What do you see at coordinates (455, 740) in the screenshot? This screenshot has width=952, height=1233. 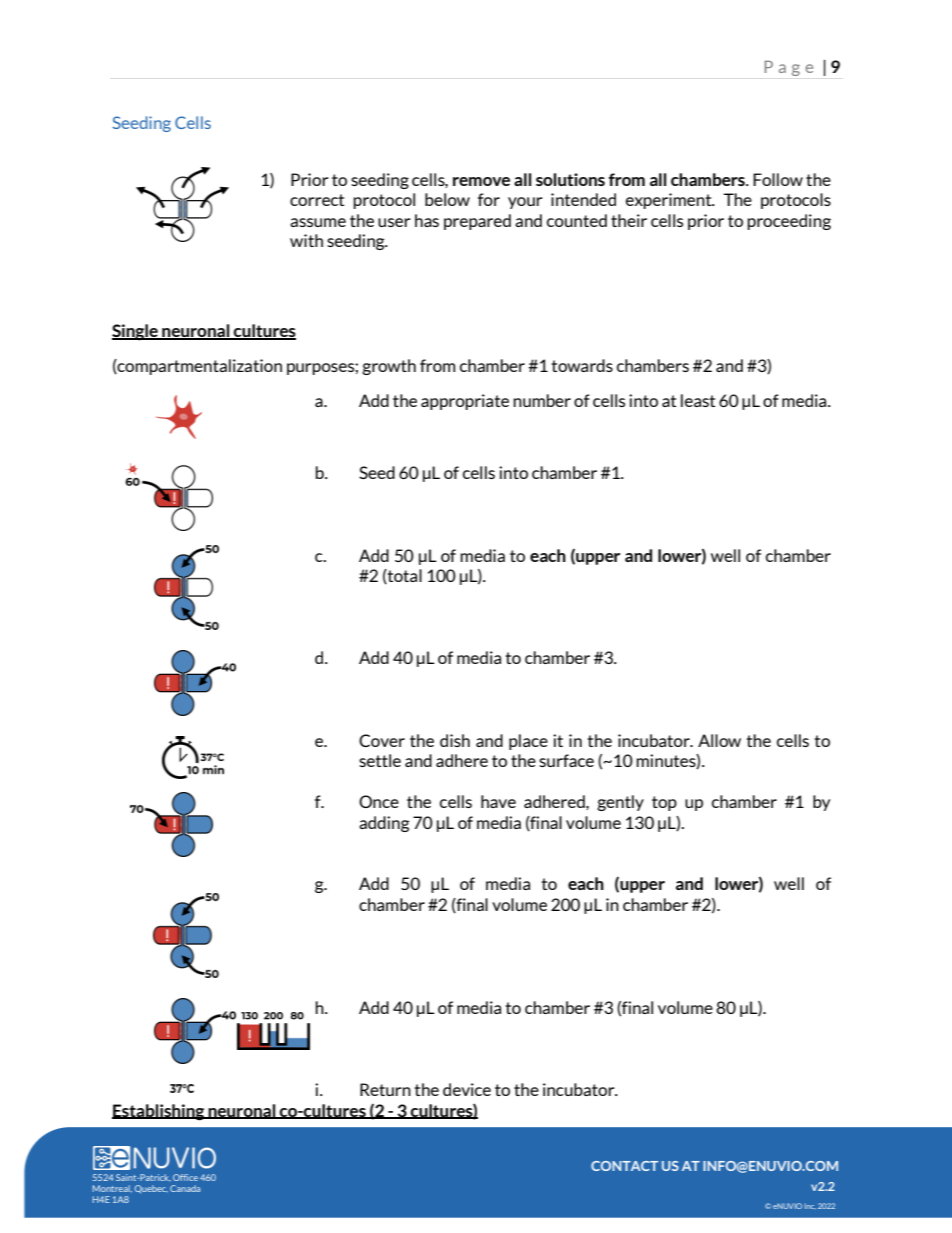 I see `dish` at bounding box center [455, 740].
